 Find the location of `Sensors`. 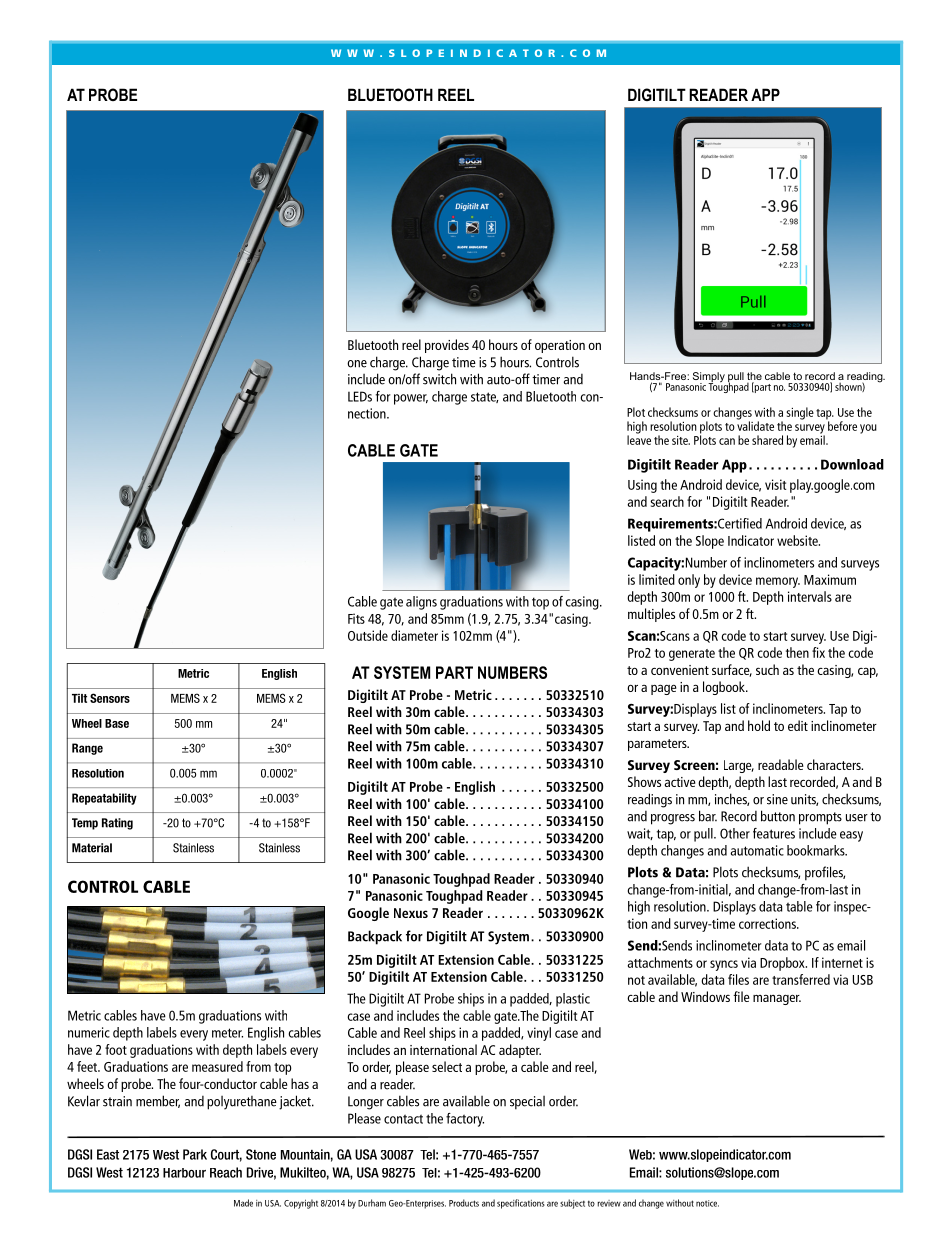

Sensors is located at coordinates (110, 698).
